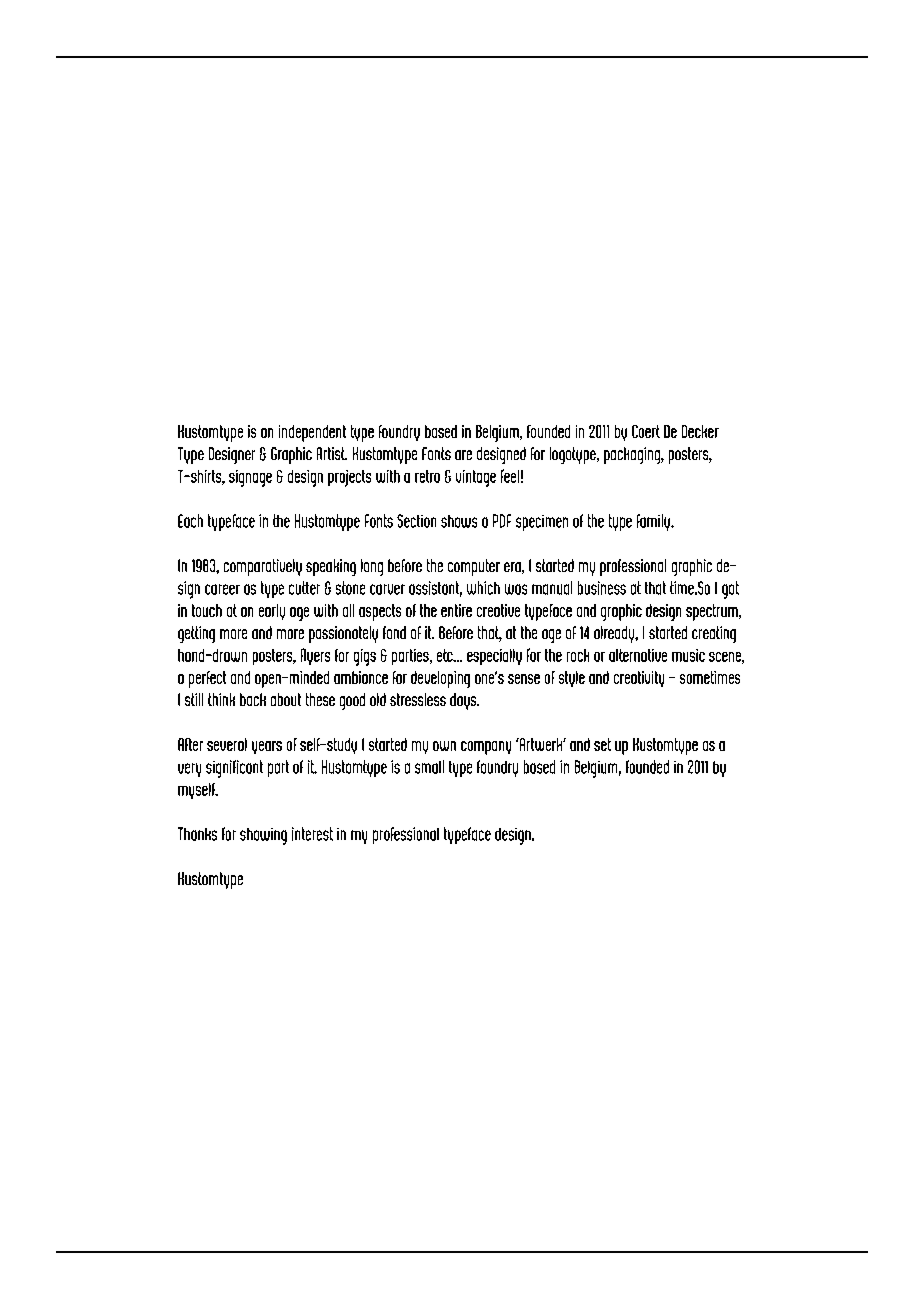 Image resolution: width=924 pixels, height=1308 pixels. I want to click on interest, so click(312, 834).
